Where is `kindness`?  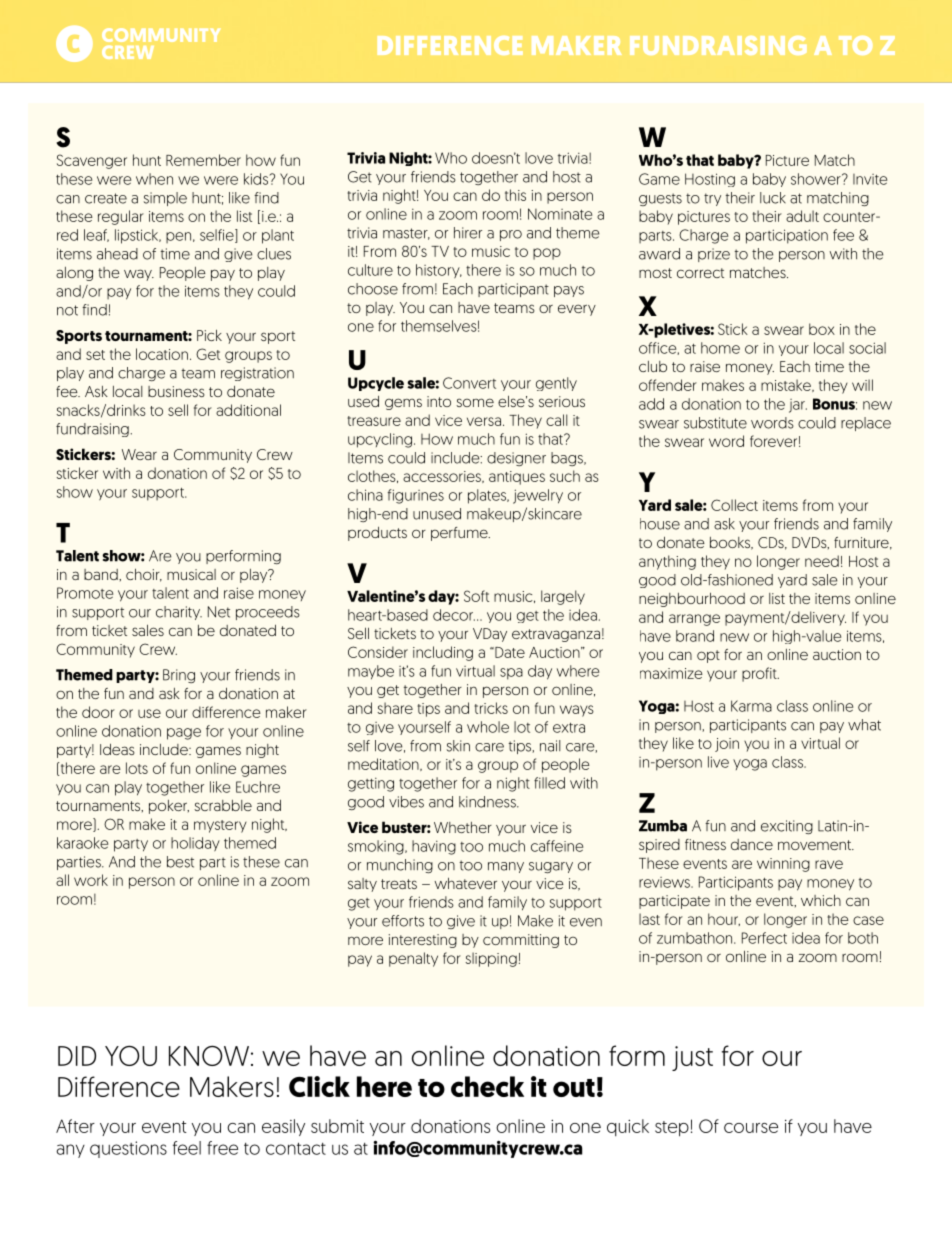
kindness is located at coordinates (488, 802).
